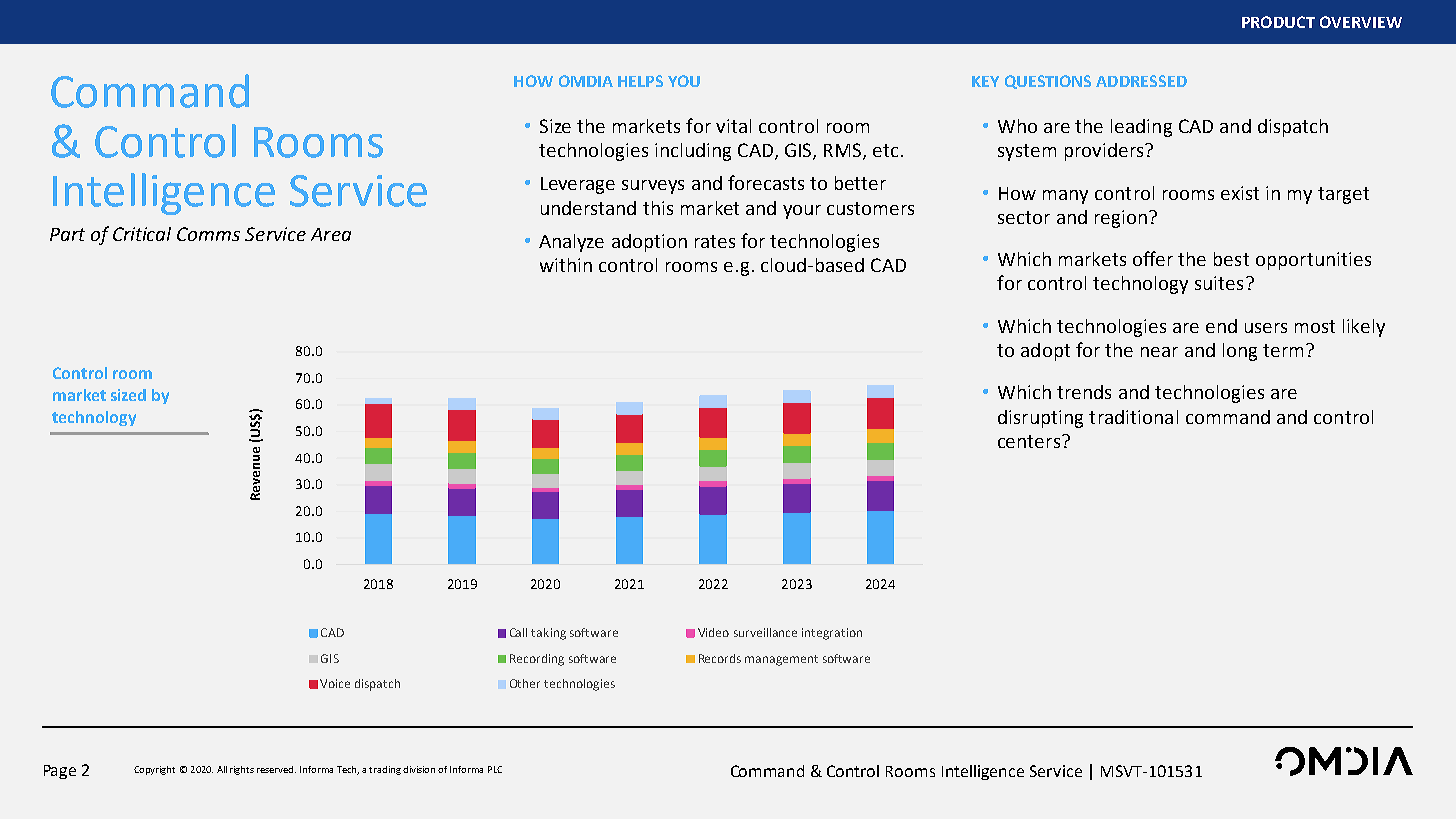 This screenshot has height=819, width=1456. Describe the element at coordinates (733, 126) in the screenshot. I see `vital` at that location.
